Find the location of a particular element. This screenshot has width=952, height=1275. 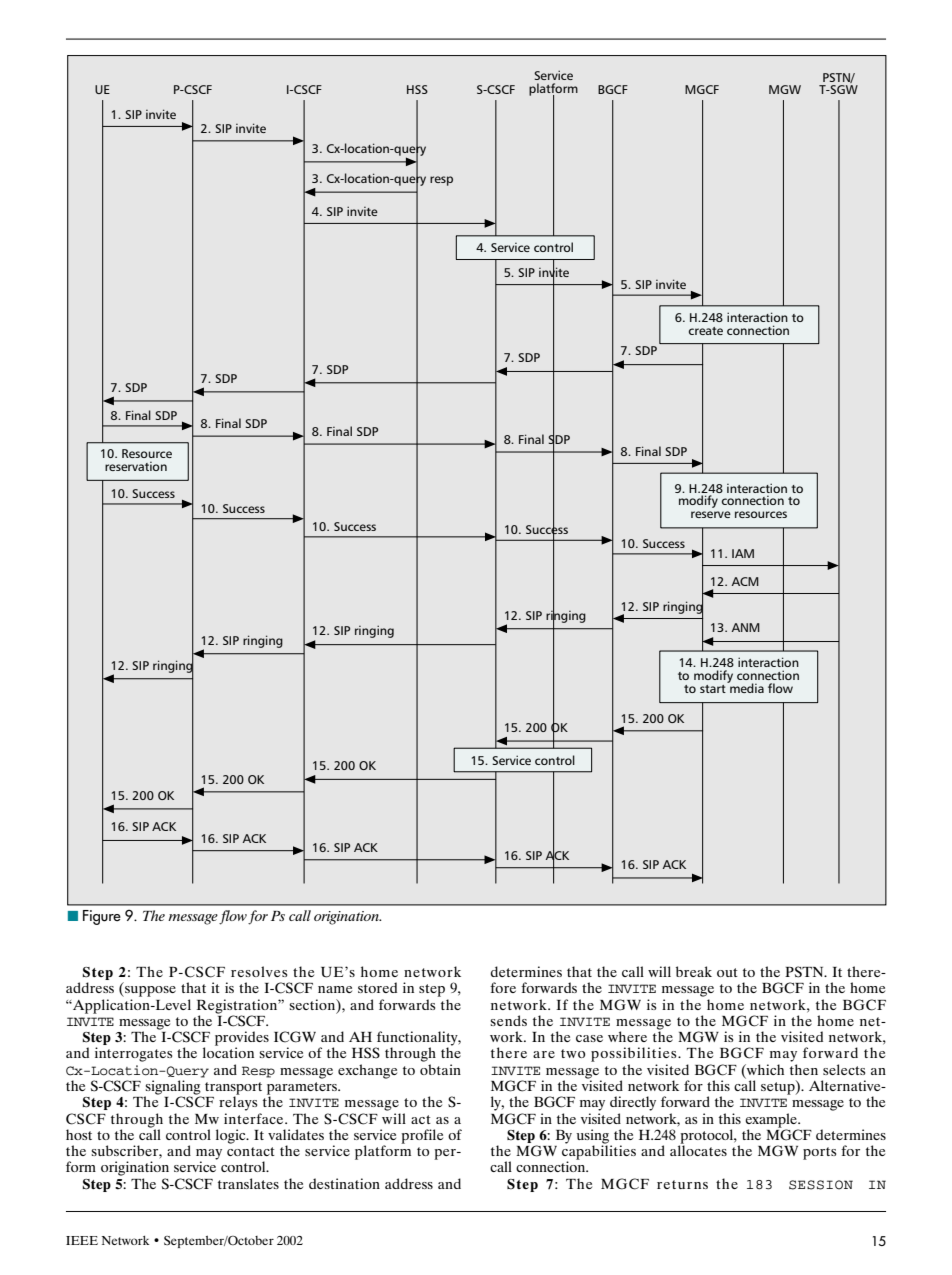

reserve is located at coordinates (711, 514).
